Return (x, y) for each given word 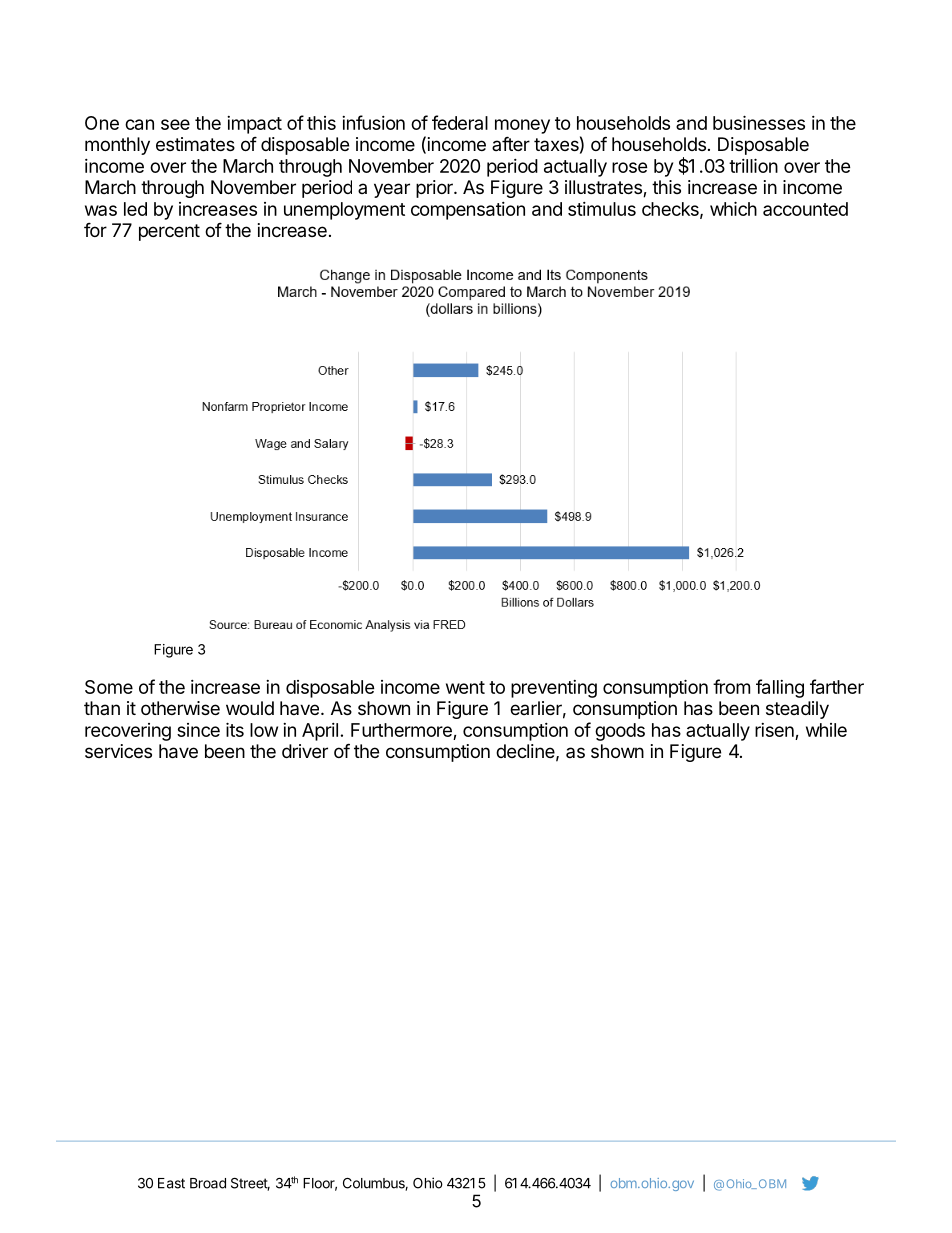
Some (109, 687)
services (118, 751)
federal (460, 122)
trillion (753, 165)
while (826, 730)
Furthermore (401, 730)
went (465, 687)
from (731, 686)
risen (774, 730)
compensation (468, 211)
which (733, 208)
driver (305, 751)
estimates (195, 144)
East (171, 1183)
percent (169, 232)
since (198, 730)
